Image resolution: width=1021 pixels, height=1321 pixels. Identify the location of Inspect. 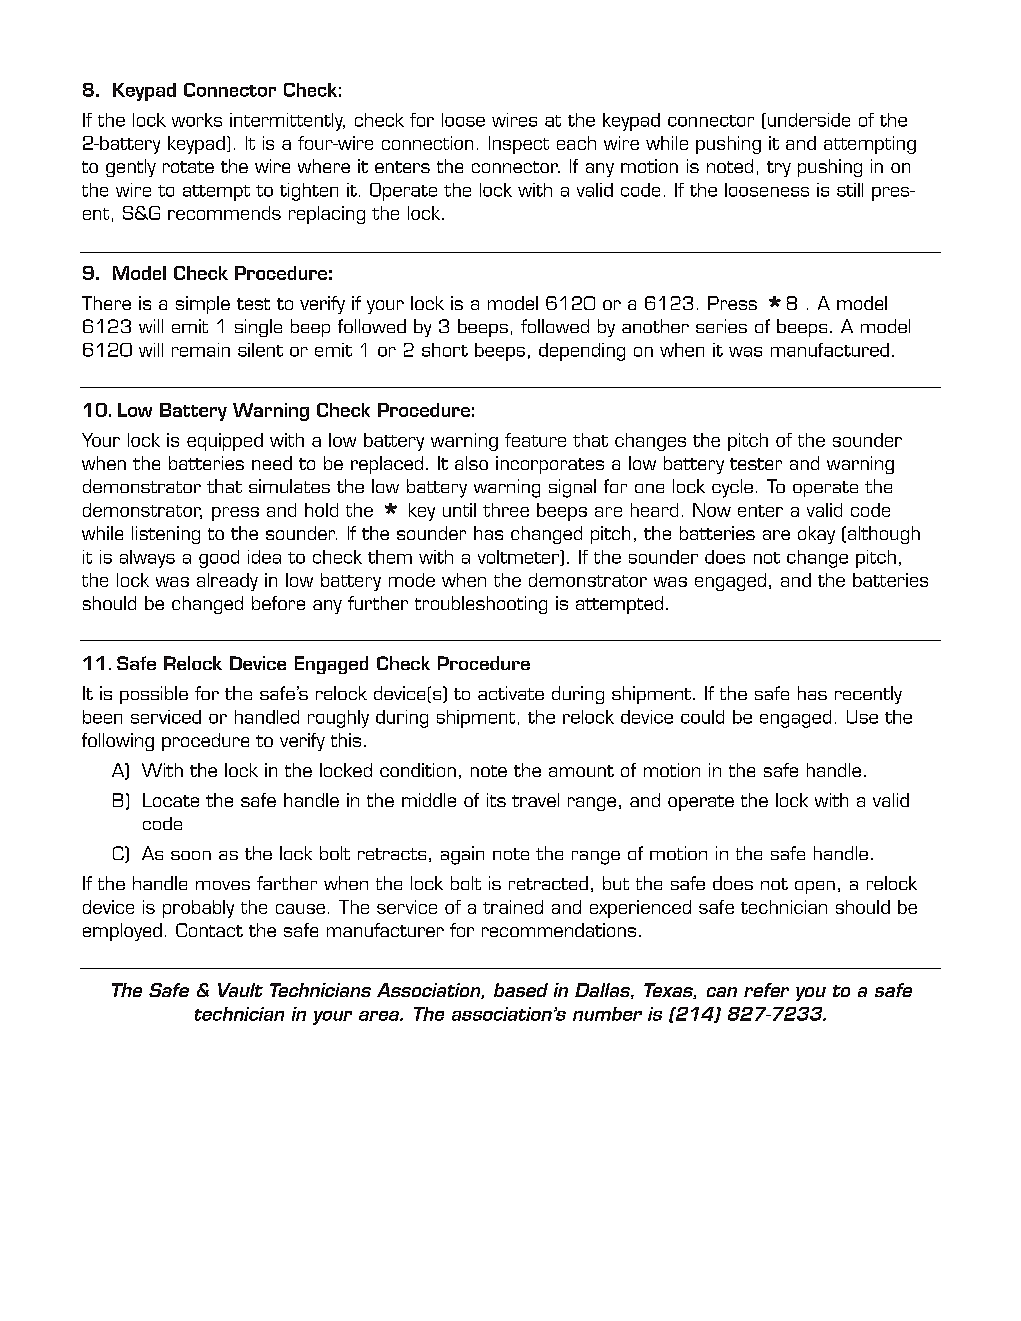
(519, 145).
